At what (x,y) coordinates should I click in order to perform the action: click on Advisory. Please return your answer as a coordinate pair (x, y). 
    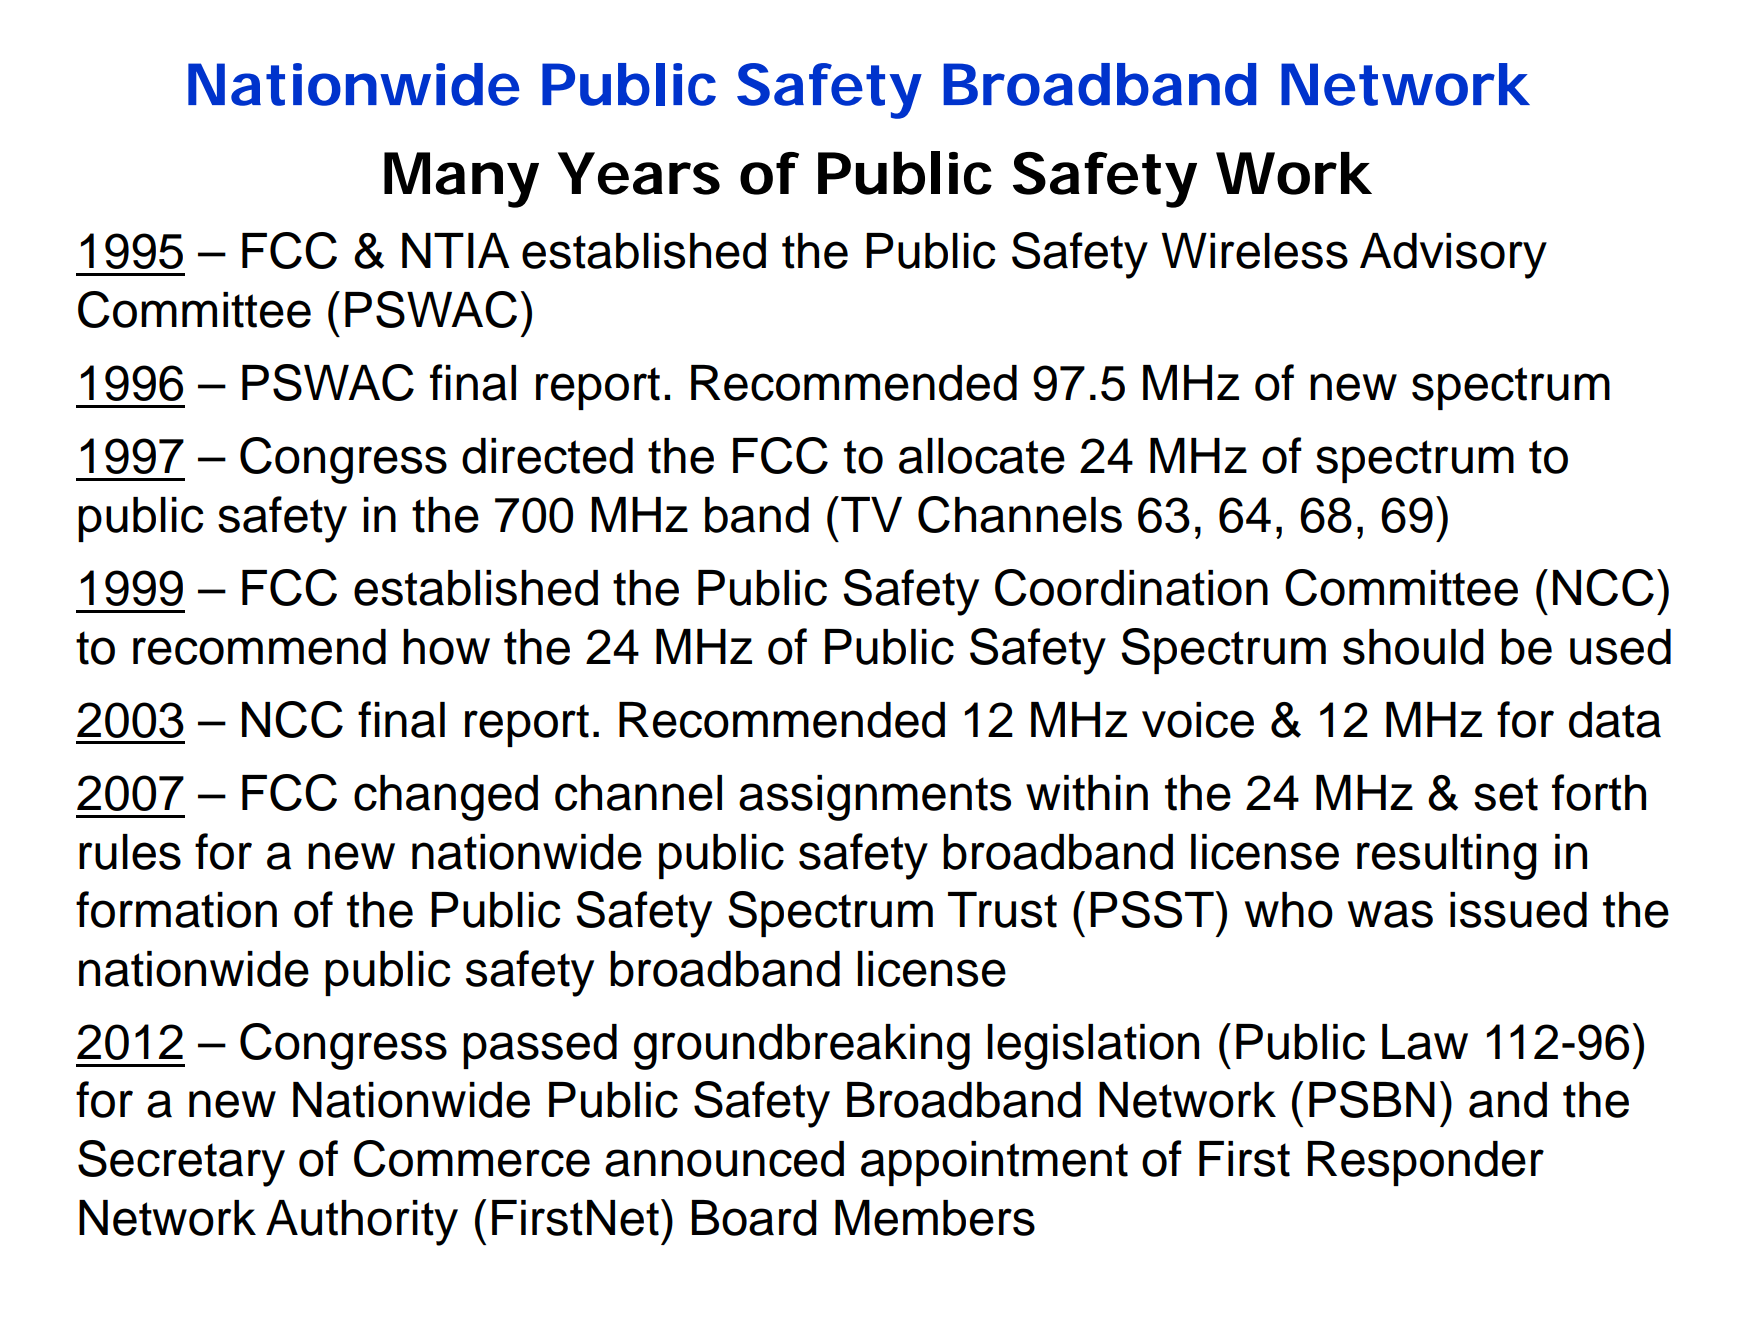
    Looking at the image, I should click on (1453, 256).
